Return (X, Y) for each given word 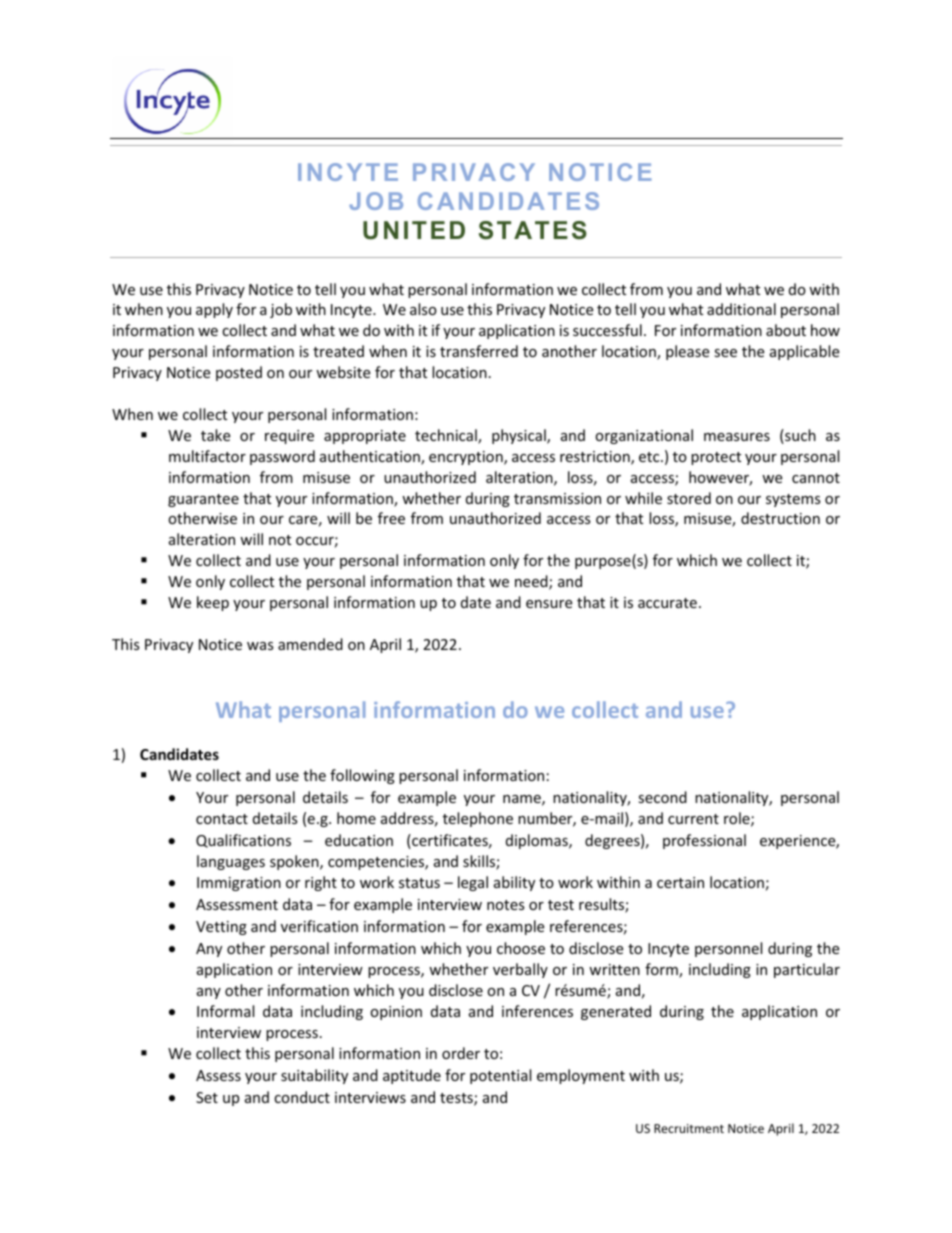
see (725, 353)
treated (338, 351)
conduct (302, 1097)
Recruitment (689, 1128)
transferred (479, 351)
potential (500, 1076)
